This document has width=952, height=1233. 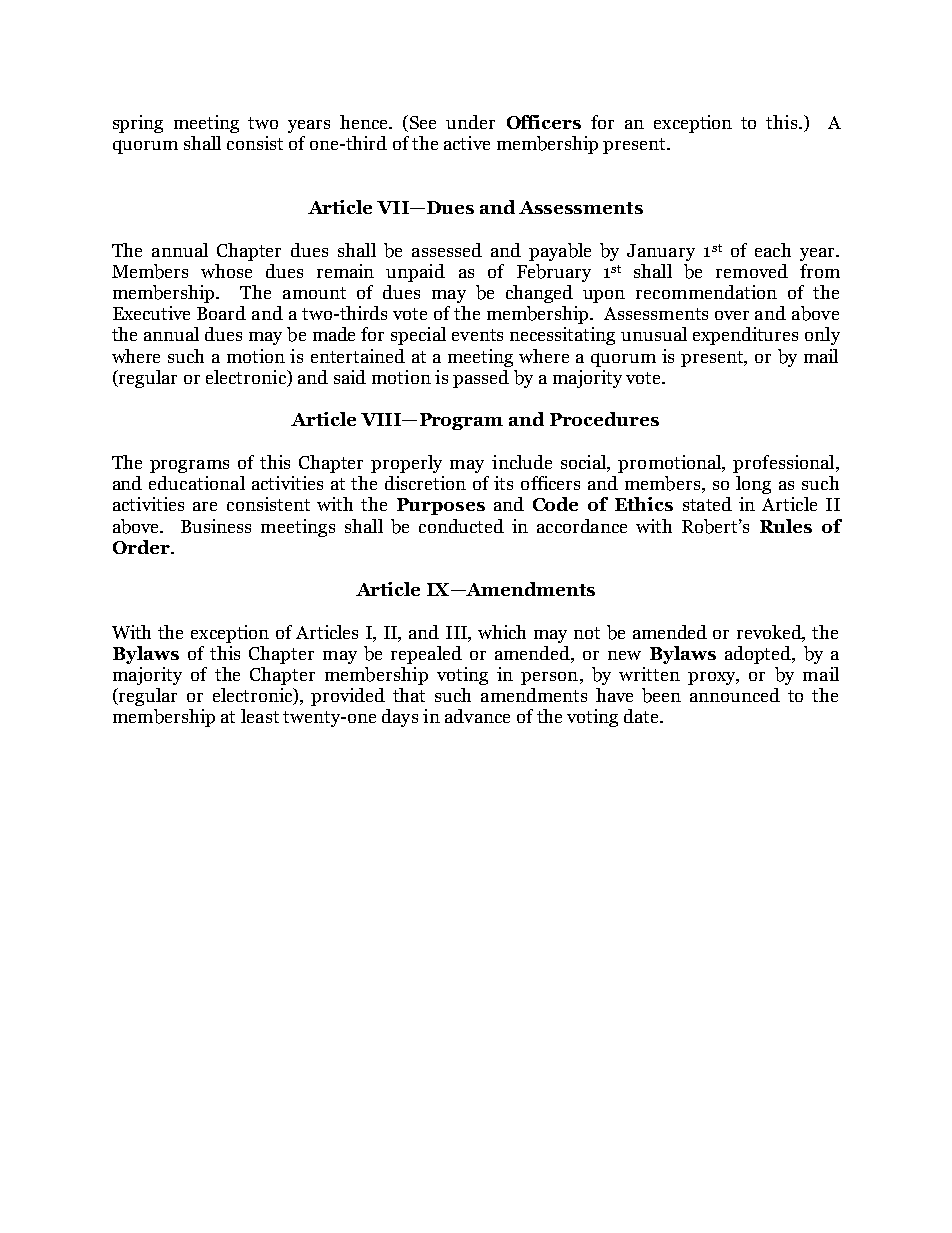 I want to click on least, so click(x=260, y=716).
